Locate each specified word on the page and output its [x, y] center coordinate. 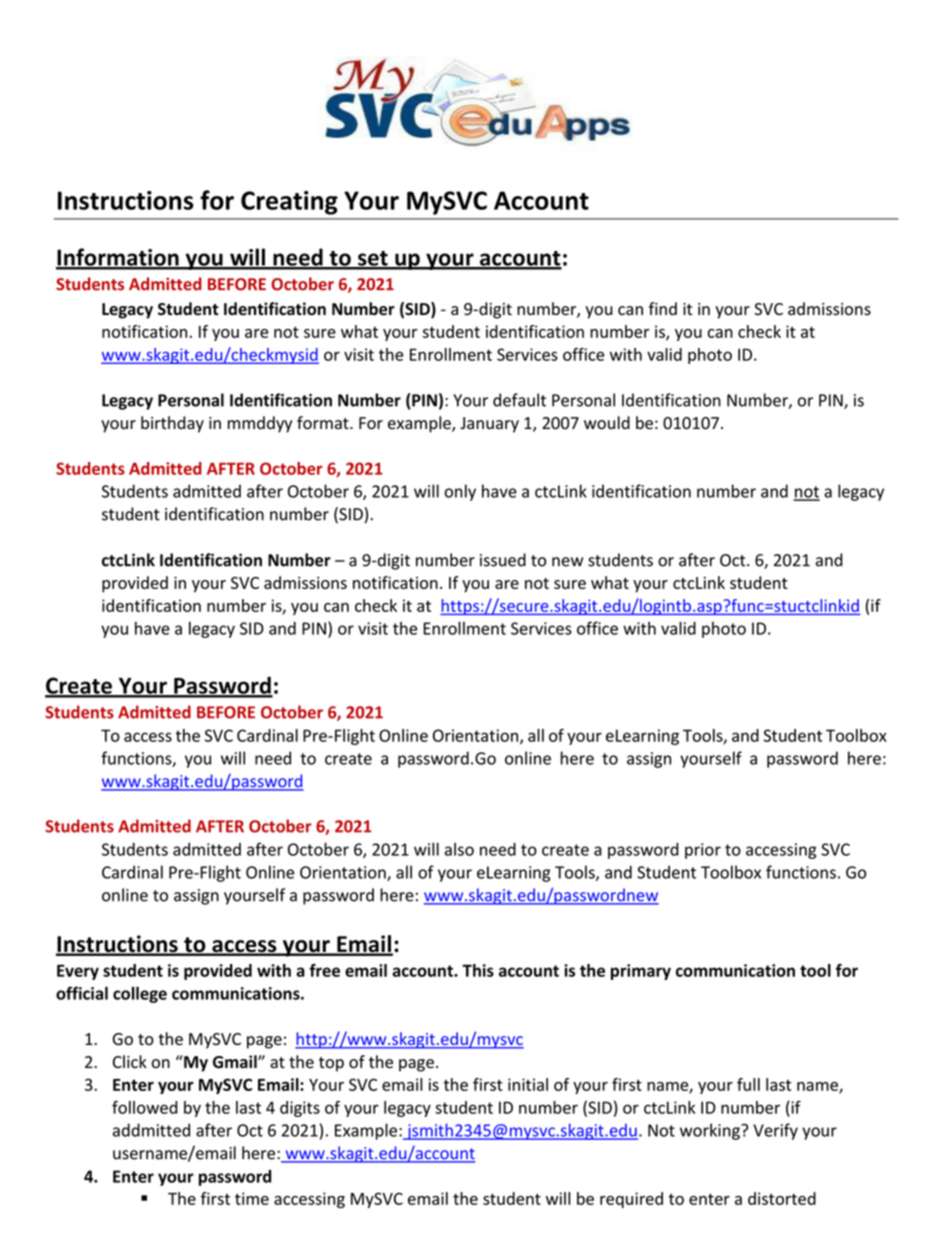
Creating [289, 203]
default [519, 400]
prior [703, 851]
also [459, 849]
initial [528, 1084]
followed [145, 1107]
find [663, 309]
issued [503, 560]
